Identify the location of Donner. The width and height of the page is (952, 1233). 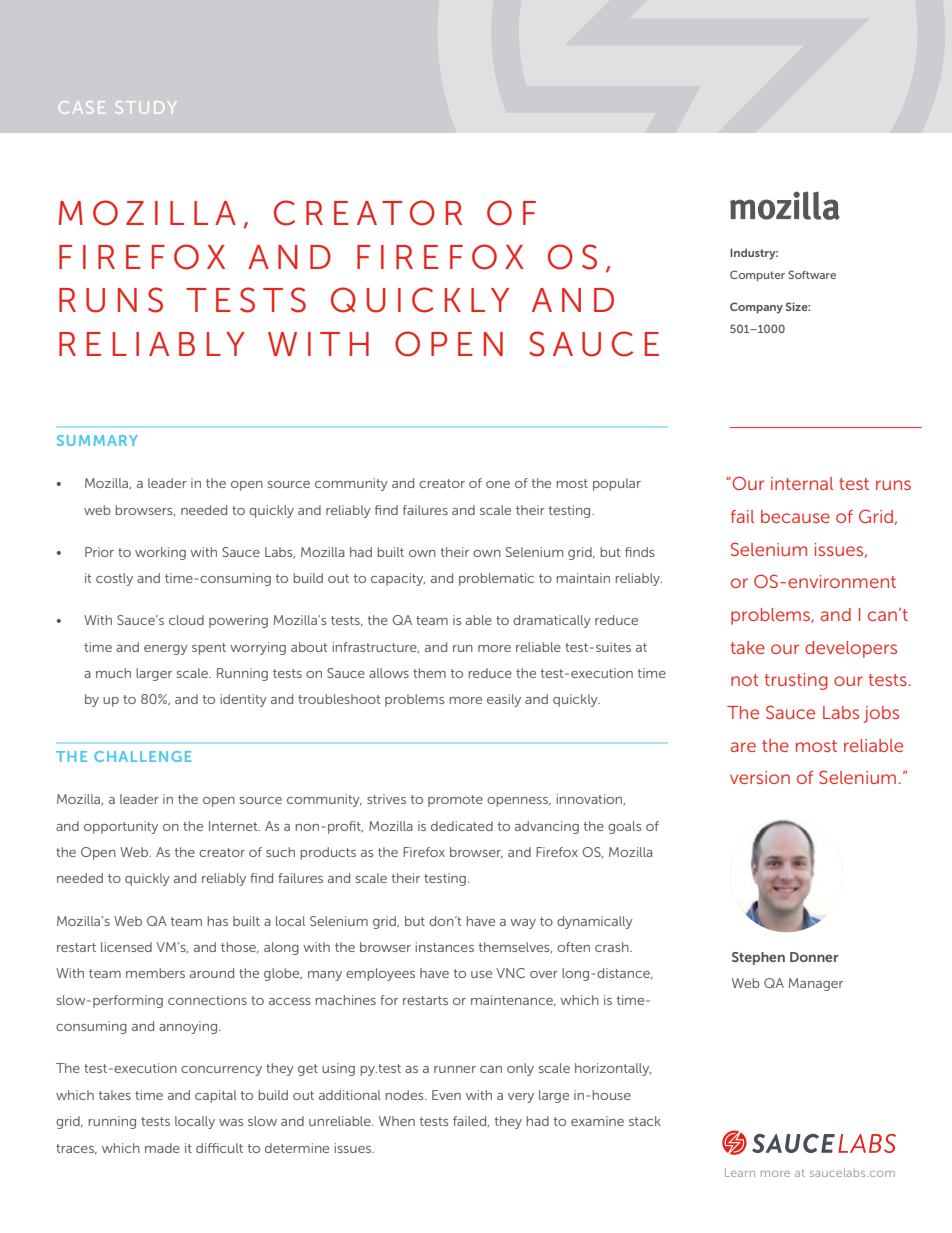
(814, 957).
